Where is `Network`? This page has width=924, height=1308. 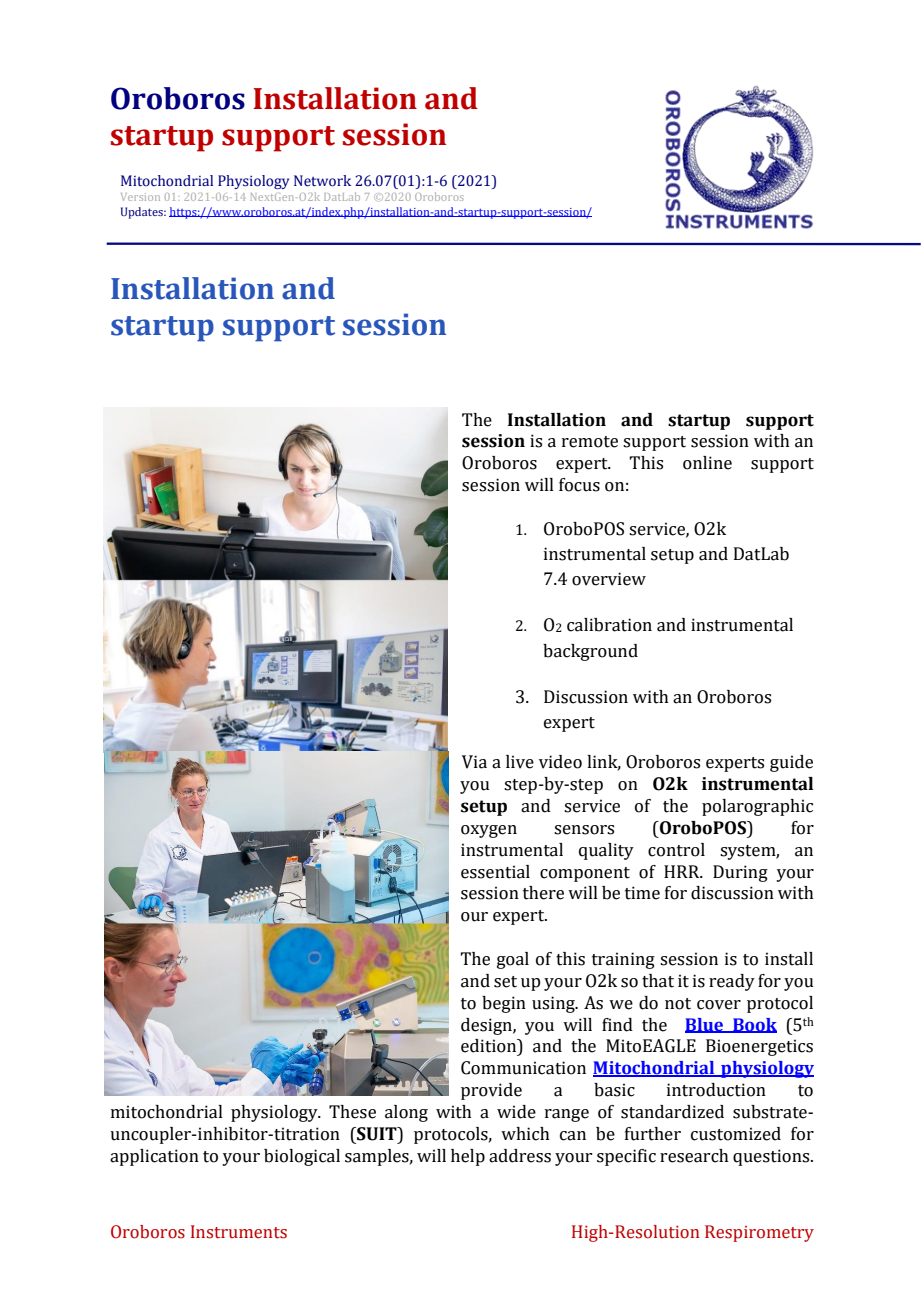
Network is located at coordinates (322, 181).
